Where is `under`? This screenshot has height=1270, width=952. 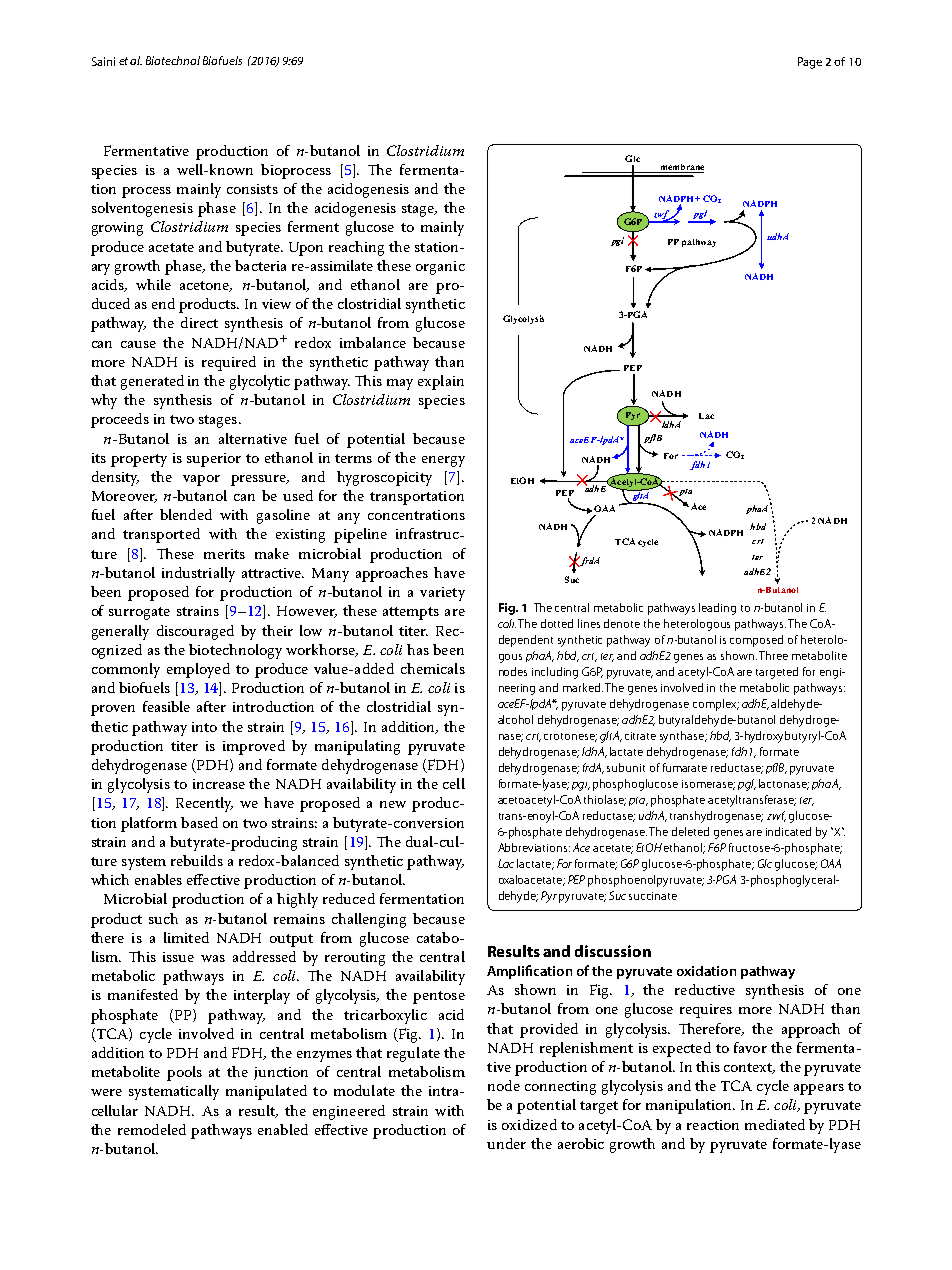 under is located at coordinates (506, 1143).
